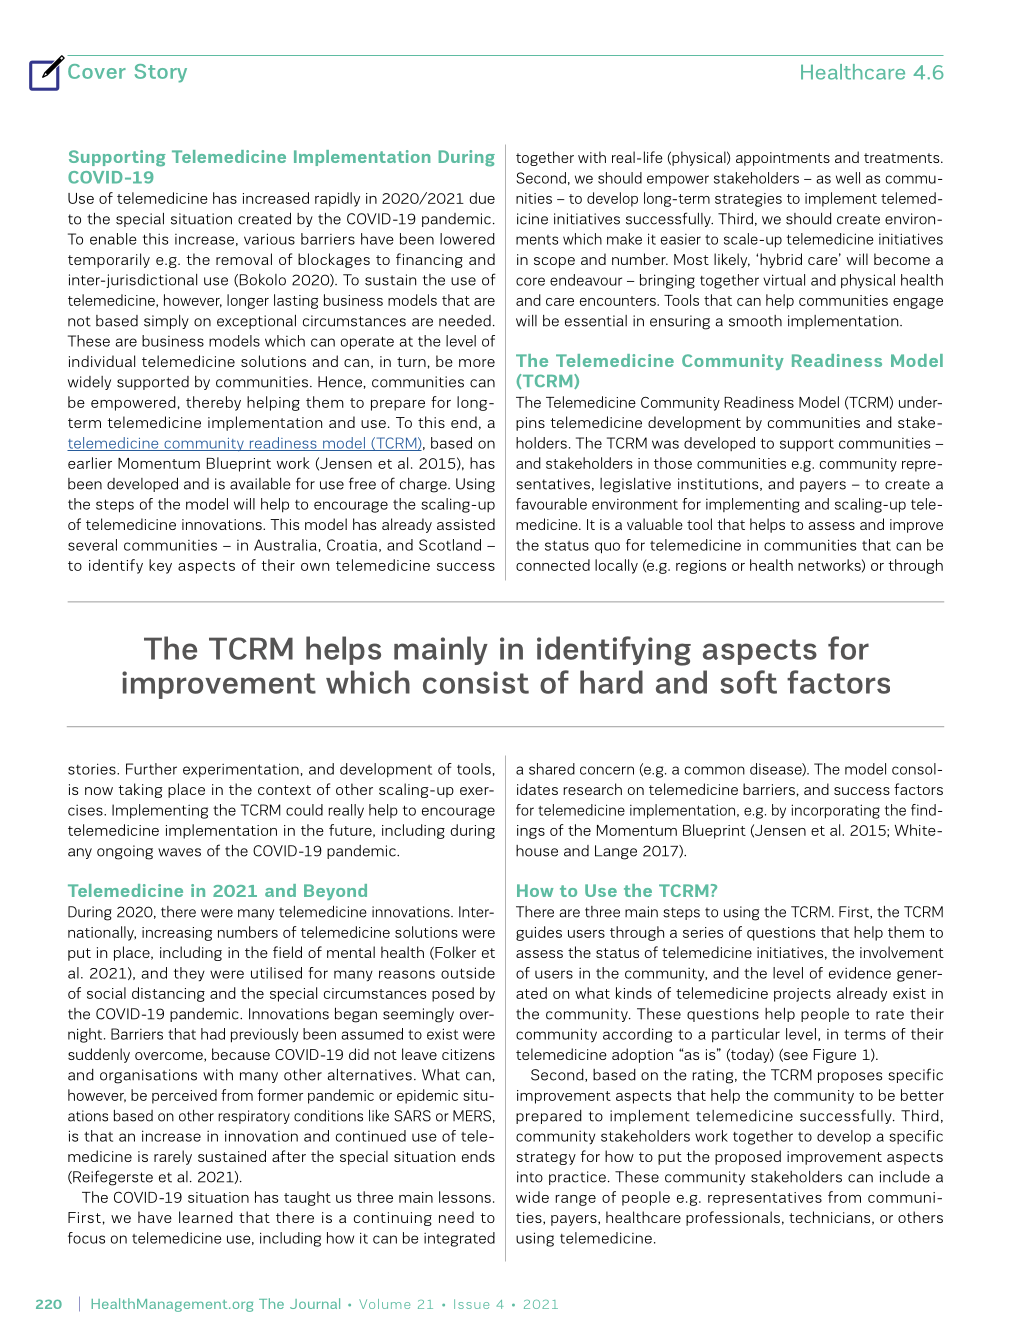 The image size is (1011, 1329). What do you see at coordinates (260, 484) in the page?
I see `available` at bounding box center [260, 484].
